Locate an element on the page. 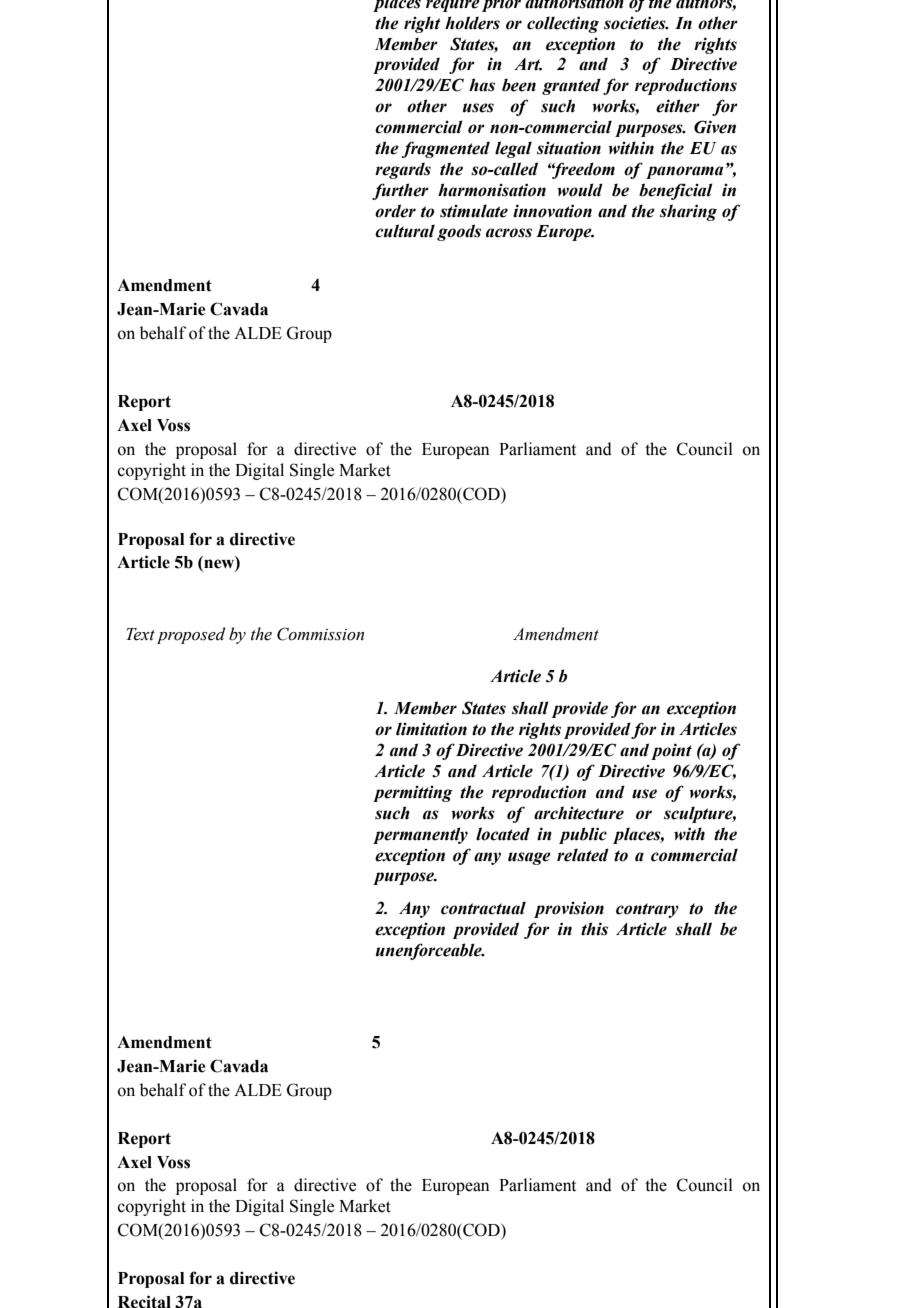 The width and height of the page is (924, 1308). societies is located at coordinates (636, 23).
